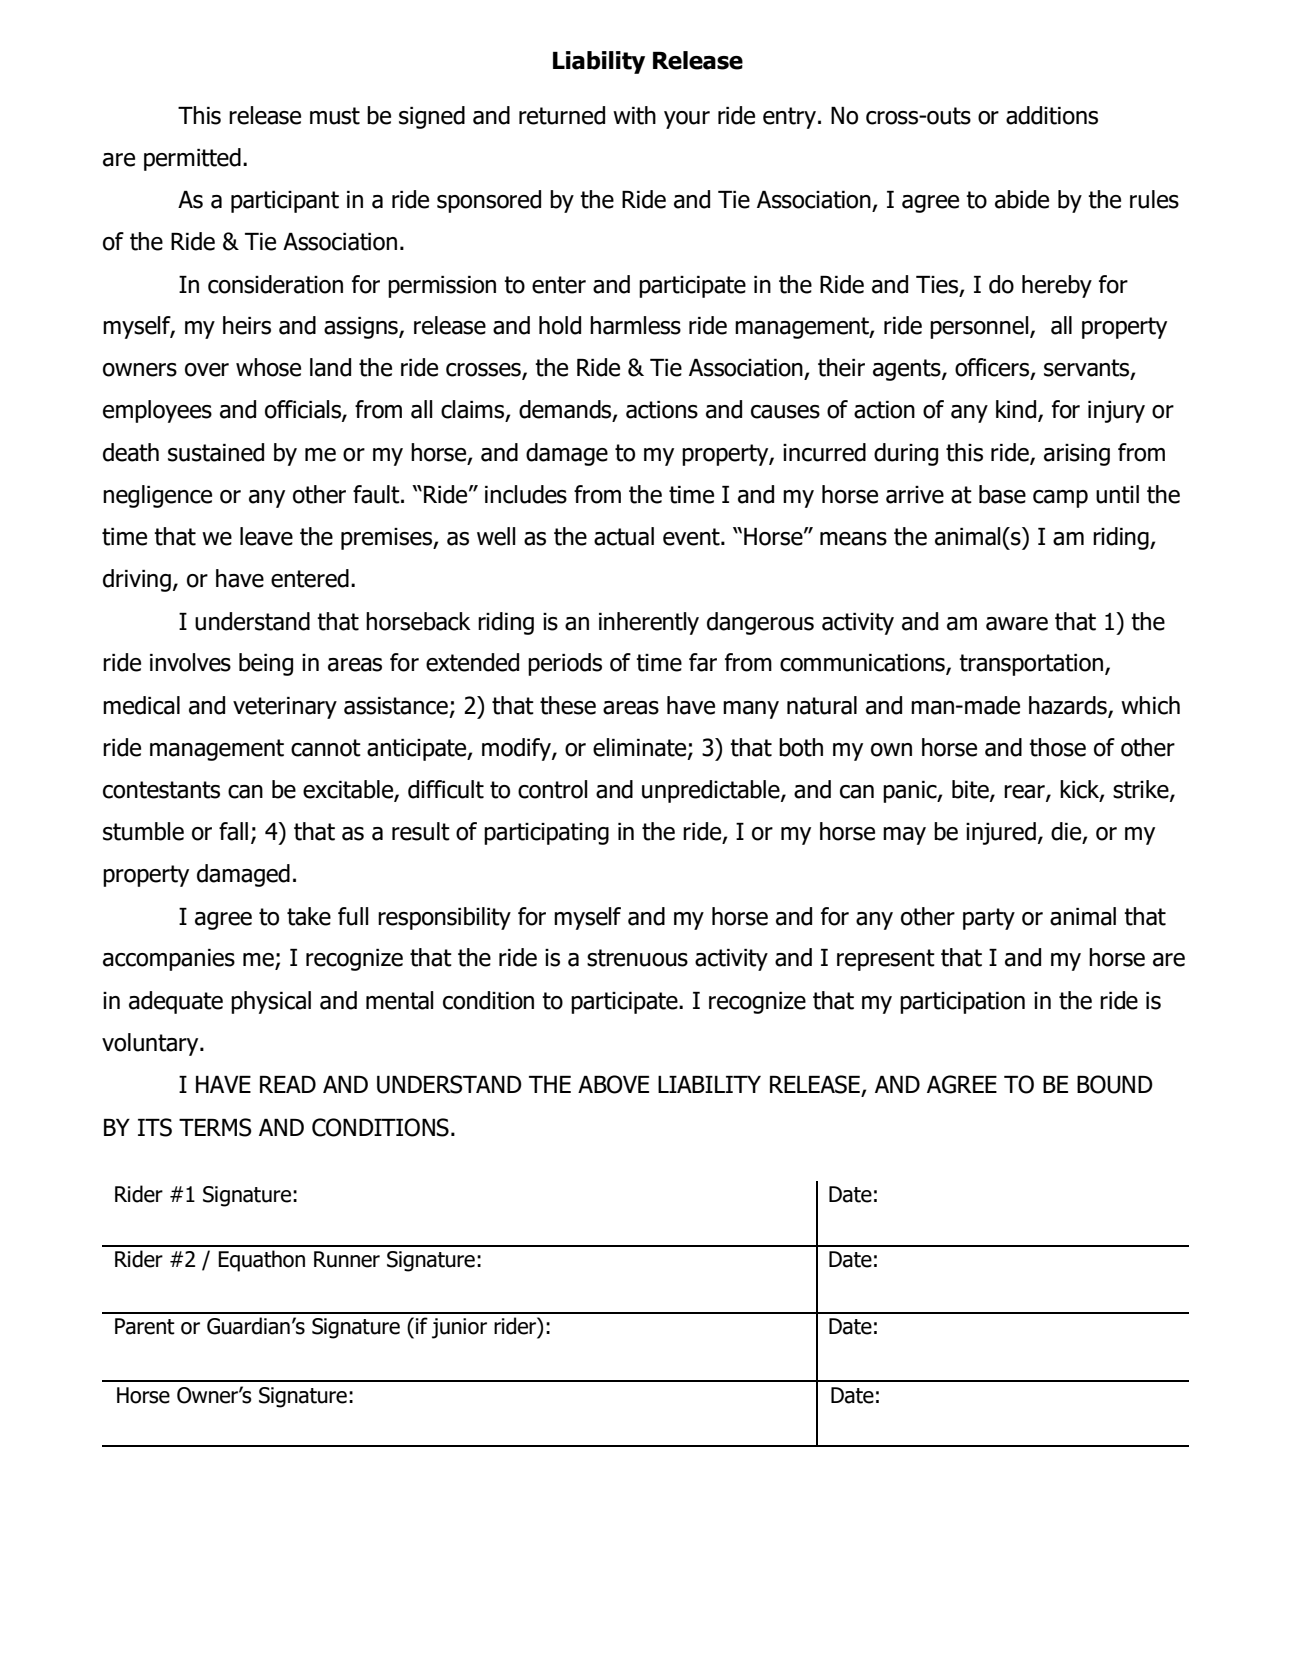 The height and width of the screenshot is (1676, 1295). What do you see at coordinates (288, 1084) in the screenshot?
I see `READ` at bounding box center [288, 1084].
